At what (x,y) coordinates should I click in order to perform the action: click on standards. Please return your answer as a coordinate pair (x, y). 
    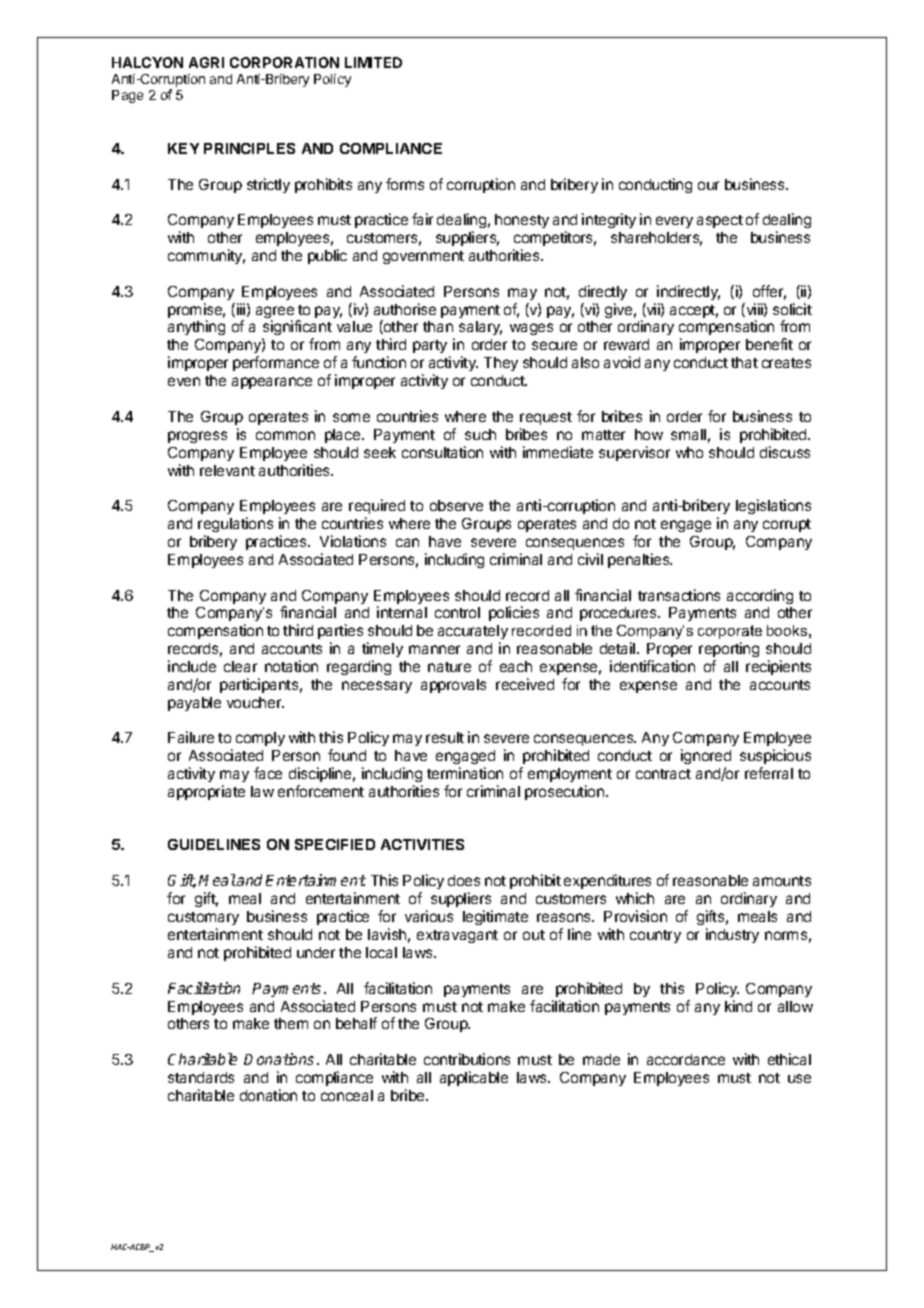
    Looking at the image, I should click on (201, 1077).
